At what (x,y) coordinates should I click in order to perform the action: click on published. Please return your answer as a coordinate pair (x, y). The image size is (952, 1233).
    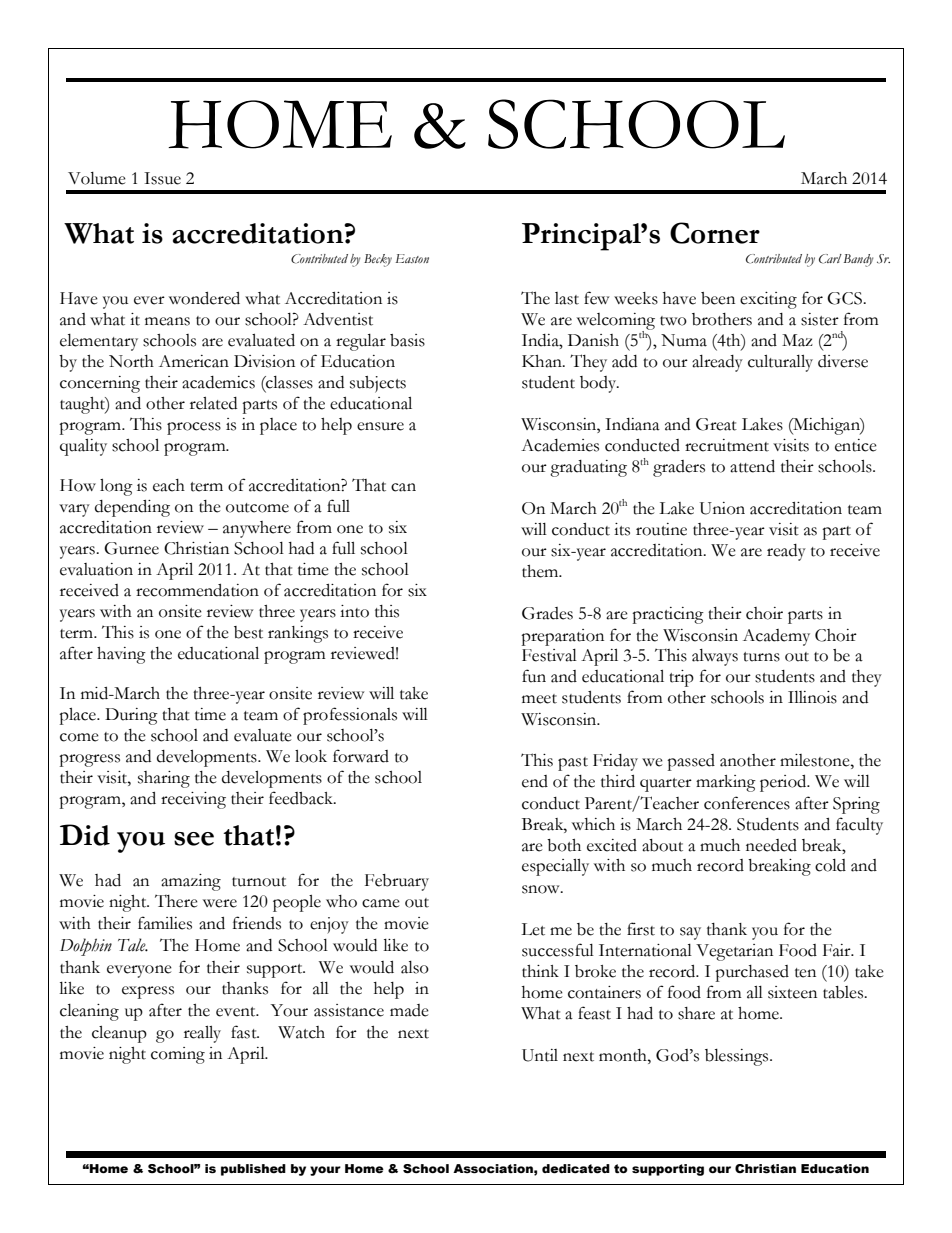
    Looking at the image, I should click on (253, 1170).
